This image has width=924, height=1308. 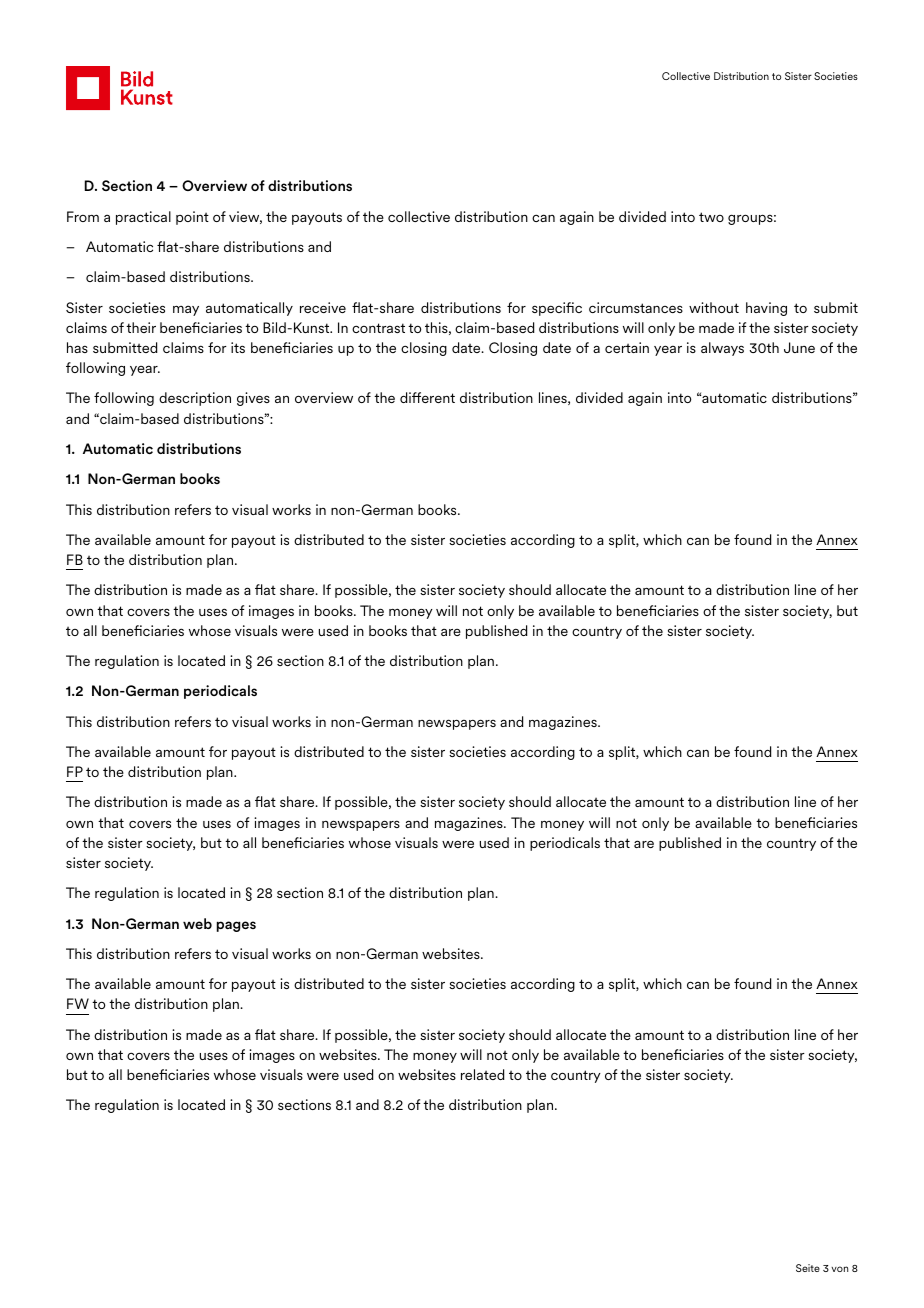 I want to click on specific, so click(x=557, y=309).
